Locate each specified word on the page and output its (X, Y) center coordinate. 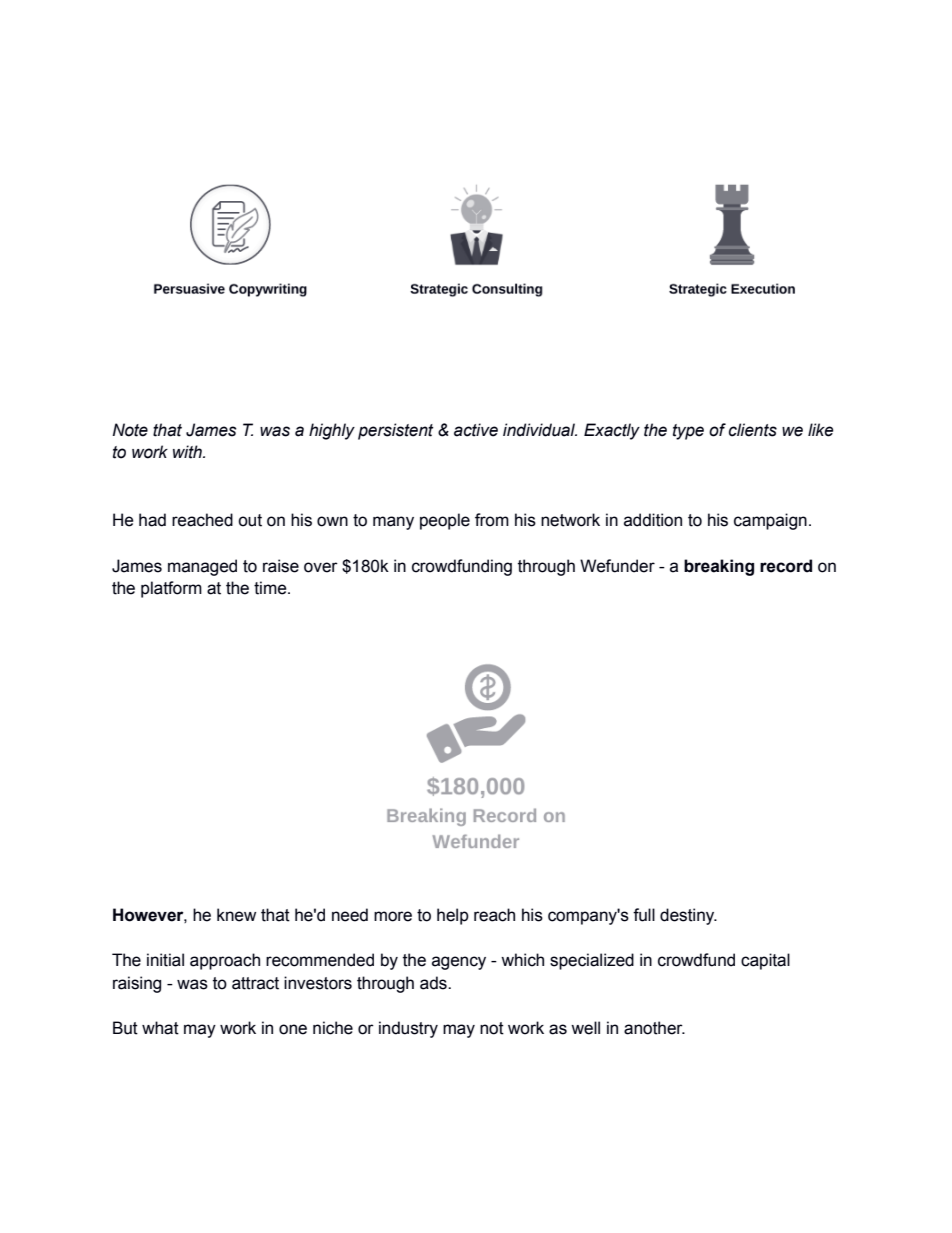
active (476, 430)
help (453, 916)
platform (171, 589)
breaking (719, 567)
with (188, 452)
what (160, 1028)
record (786, 566)
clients (753, 430)
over (321, 567)
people (445, 521)
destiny (688, 916)
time (271, 588)
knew (236, 915)
